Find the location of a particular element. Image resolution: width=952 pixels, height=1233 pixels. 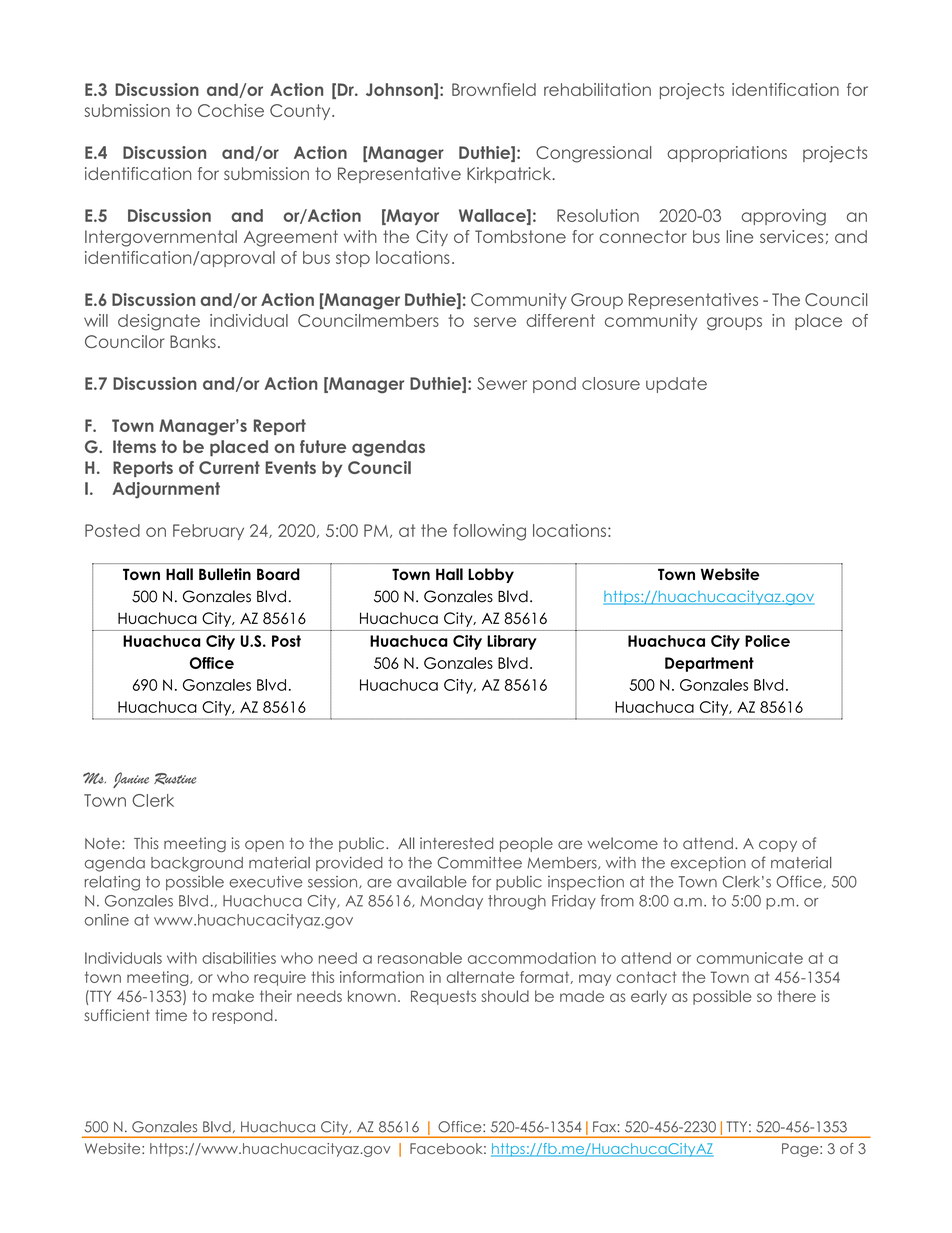

communicate is located at coordinates (750, 958).
